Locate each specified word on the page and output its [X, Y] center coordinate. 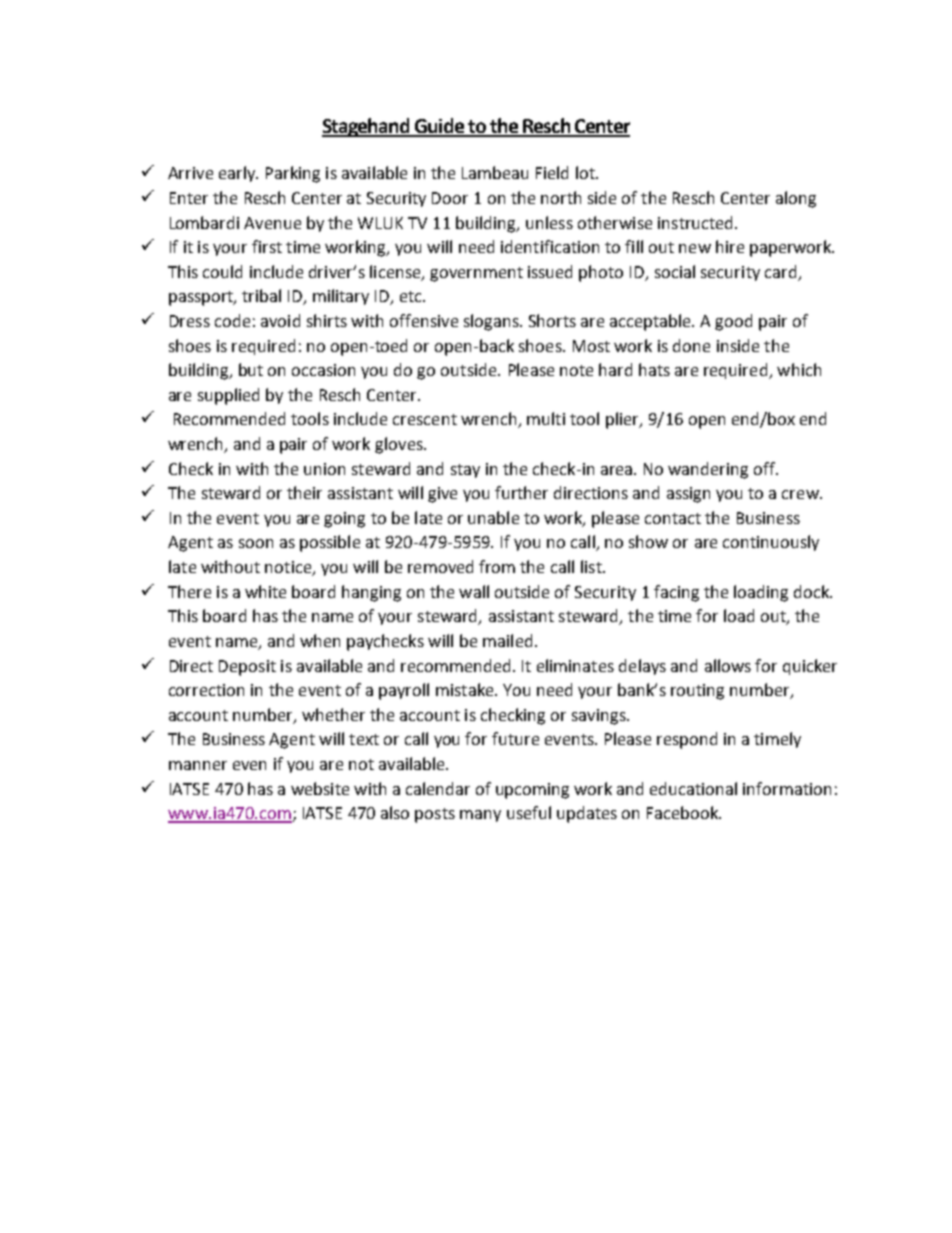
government [476, 274]
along [796, 199]
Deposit [247, 668]
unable [493, 517]
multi [546, 418]
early [238, 174]
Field [552, 172]
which [799, 369]
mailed [507, 640]
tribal [261, 295]
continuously [771, 543]
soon [256, 543]
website [320, 788]
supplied [228, 396]
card [780, 271]
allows [728, 665]
